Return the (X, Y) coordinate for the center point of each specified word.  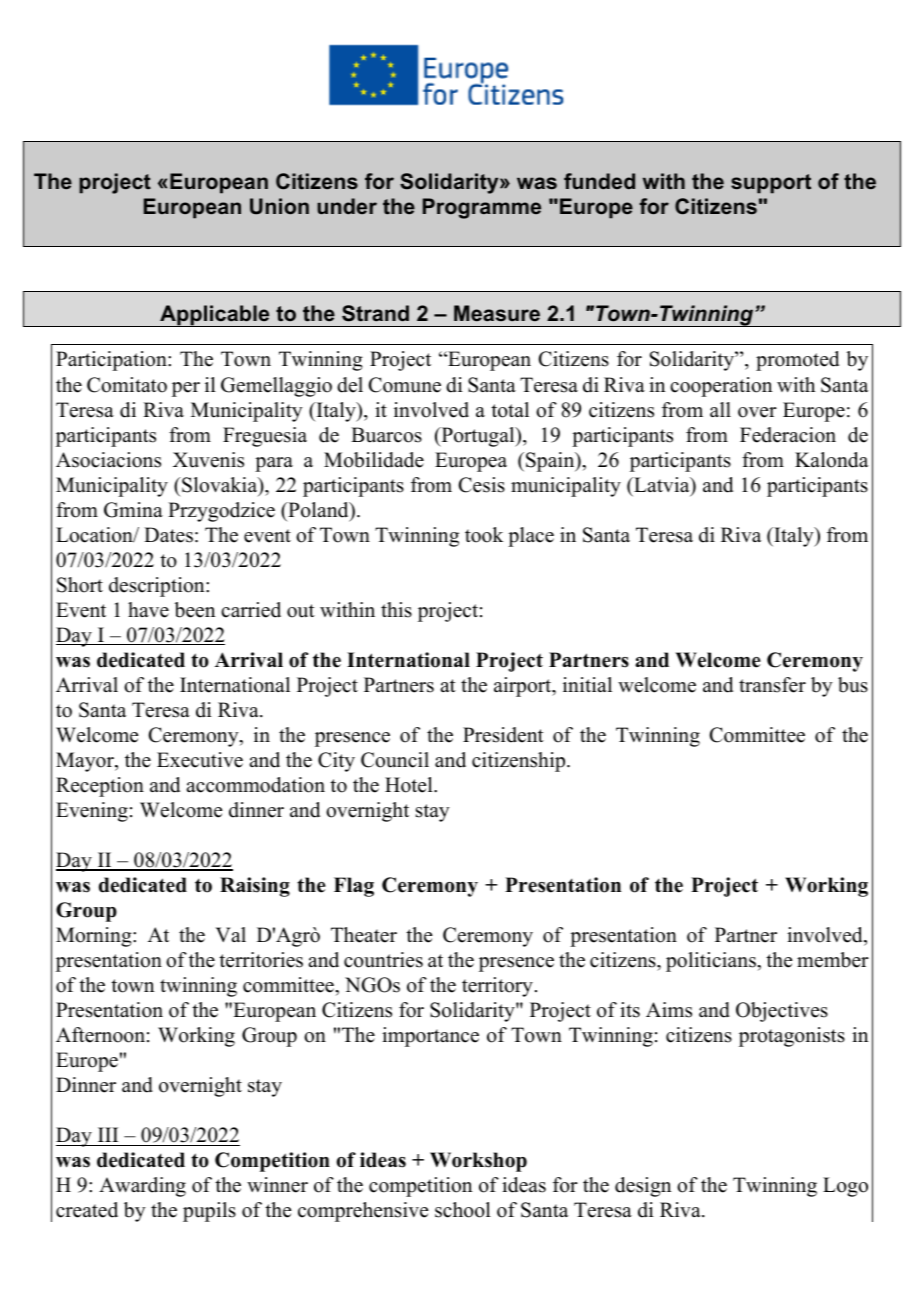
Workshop (478, 1162)
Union (279, 206)
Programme (482, 208)
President (503, 735)
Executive (200, 760)
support (771, 184)
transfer (772, 685)
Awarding (142, 1187)
